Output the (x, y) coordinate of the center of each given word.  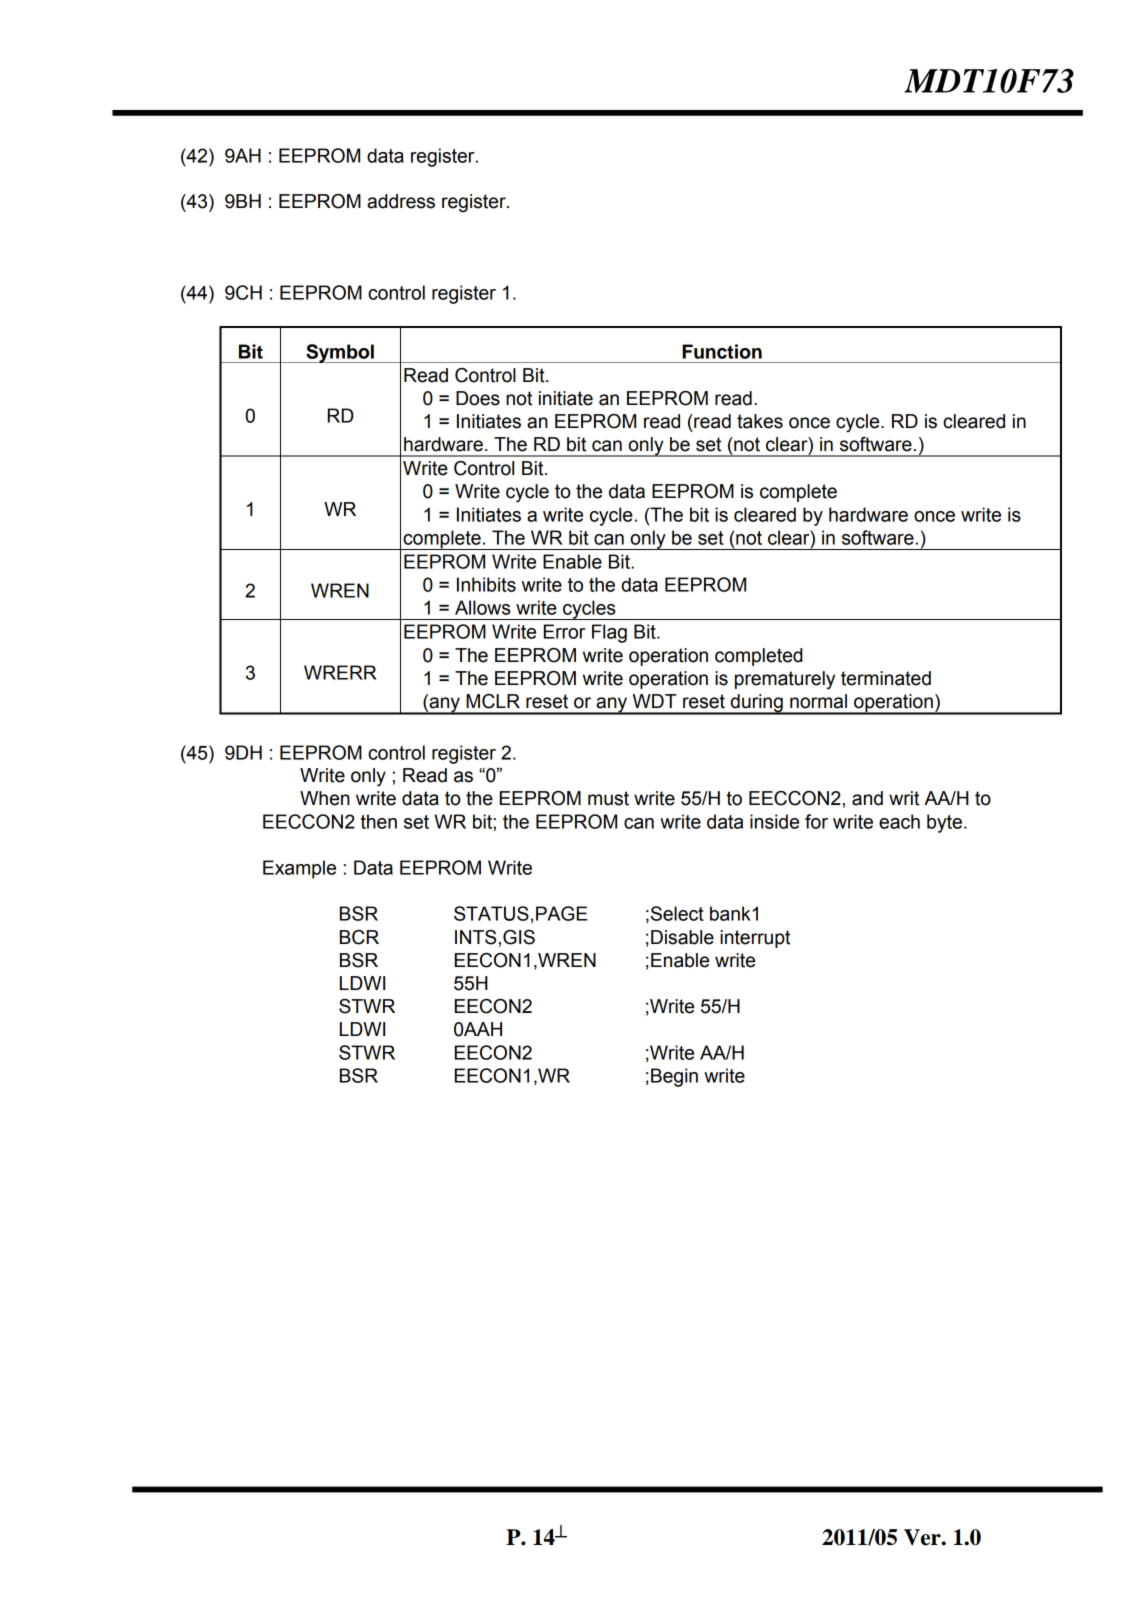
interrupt (755, 939)
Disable (682, 937)
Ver (923, 1537)
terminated (886, 678)
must (608, 798)
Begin (674, 1077)
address (401, 201)
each (899, 821)
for (816, 821)
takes (760, 421)
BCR (359, 937)
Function (722, 351)
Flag (609, 633)
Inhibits (486, 584)
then (379, 821)
